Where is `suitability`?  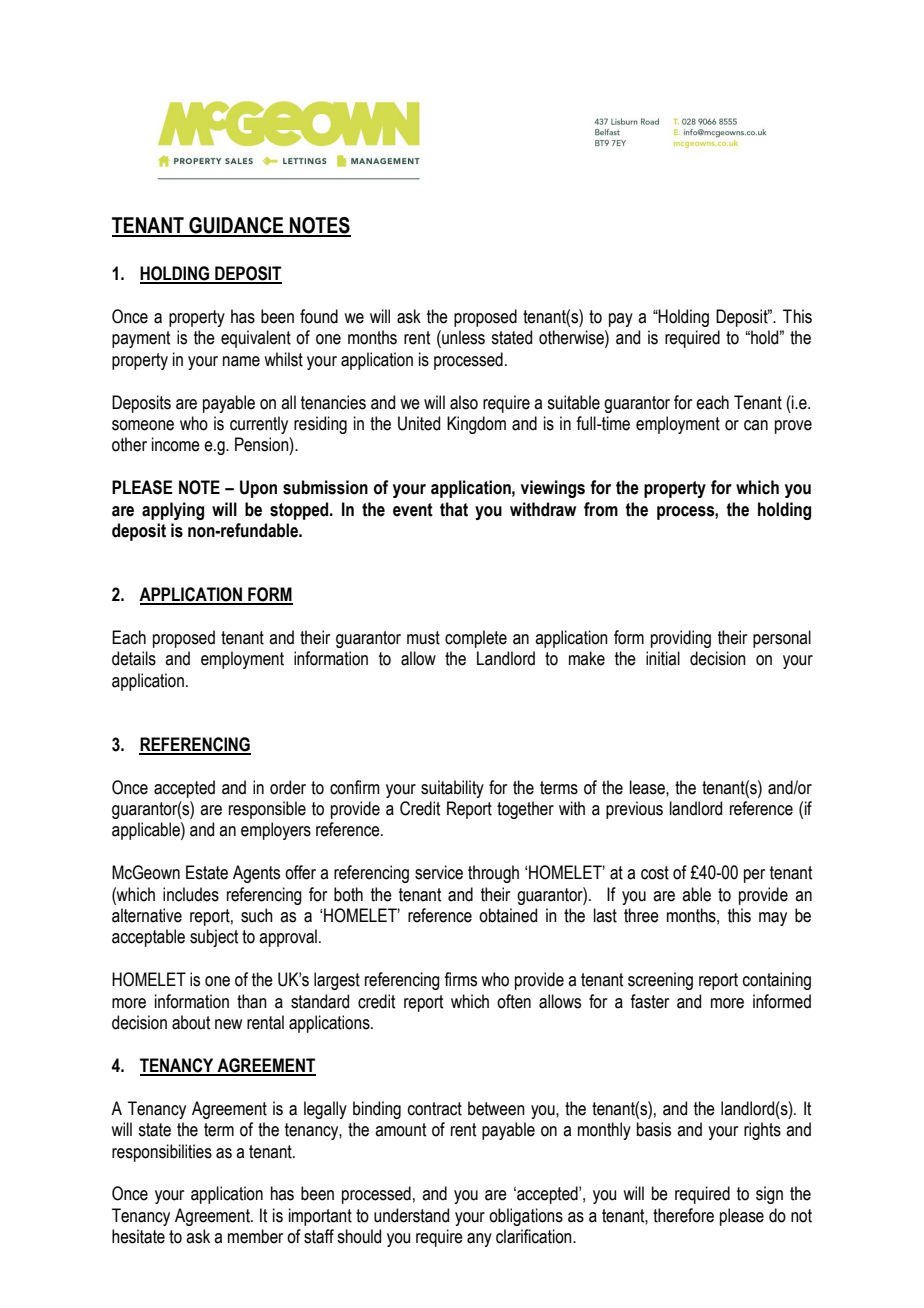
suitability is located at coordinates (452, 789).
